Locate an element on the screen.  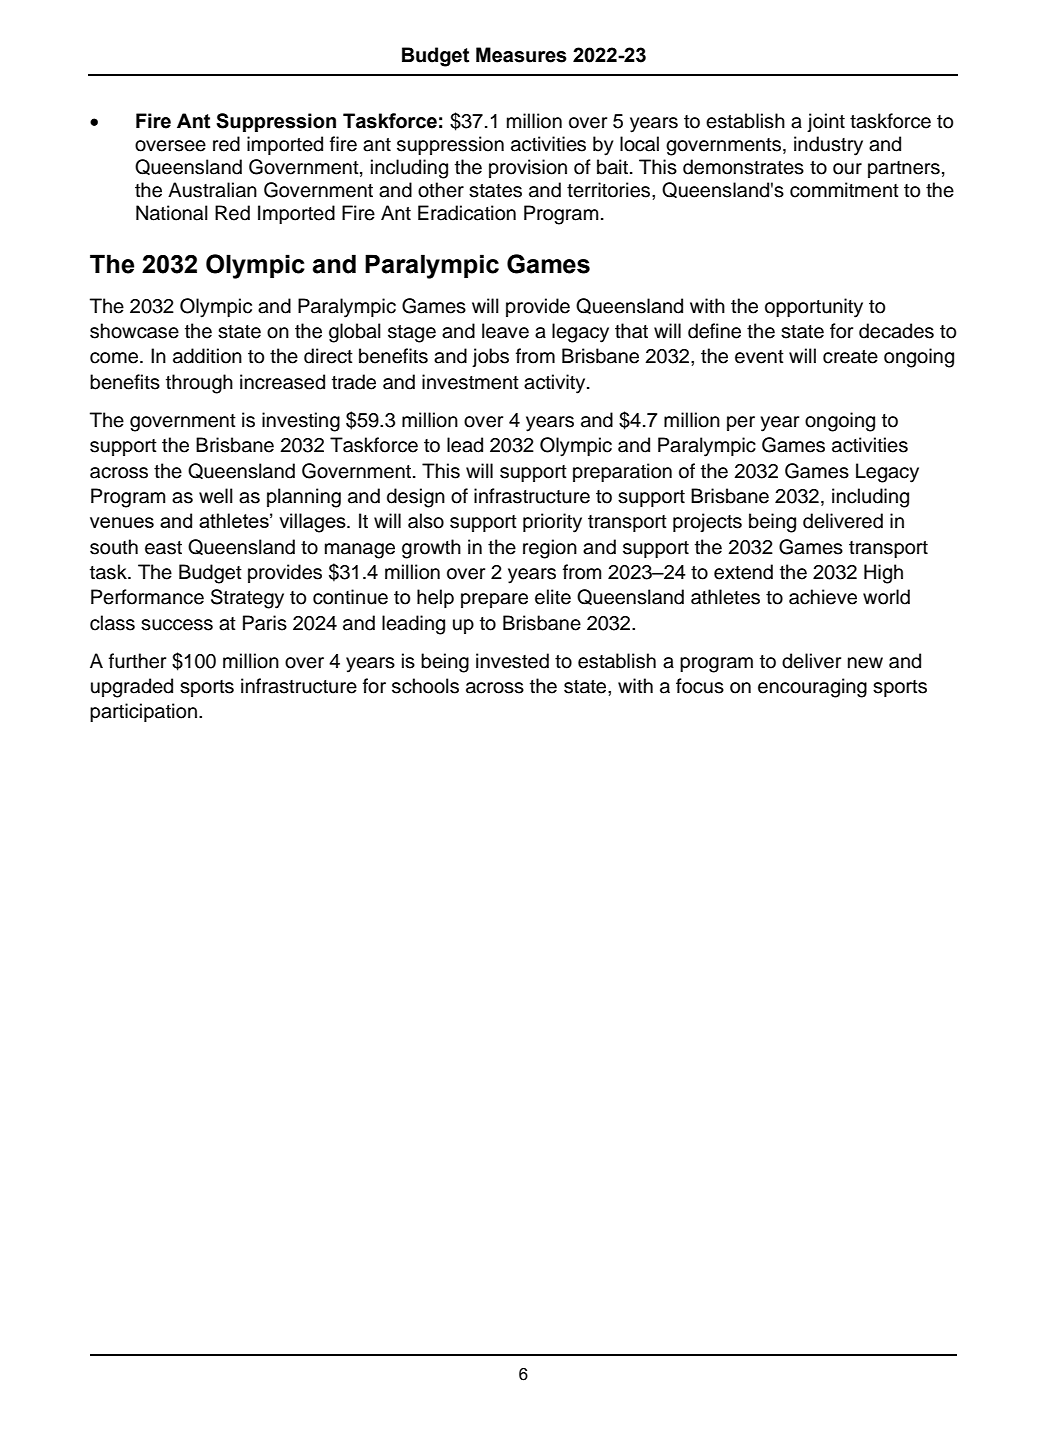
Measures is located at coordinates (521, 55).
